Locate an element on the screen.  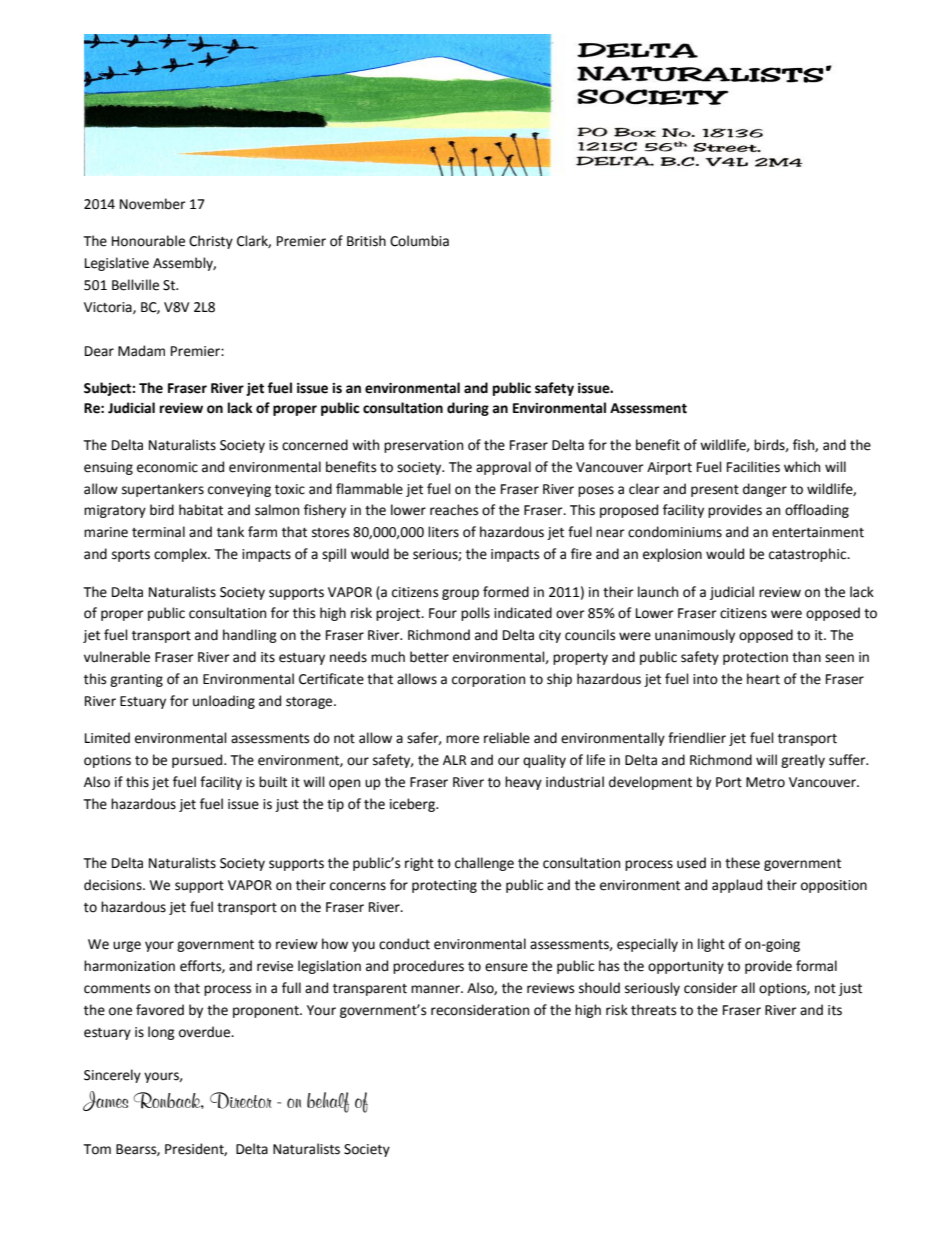
Facilities is located at coordinates (753, 467).
